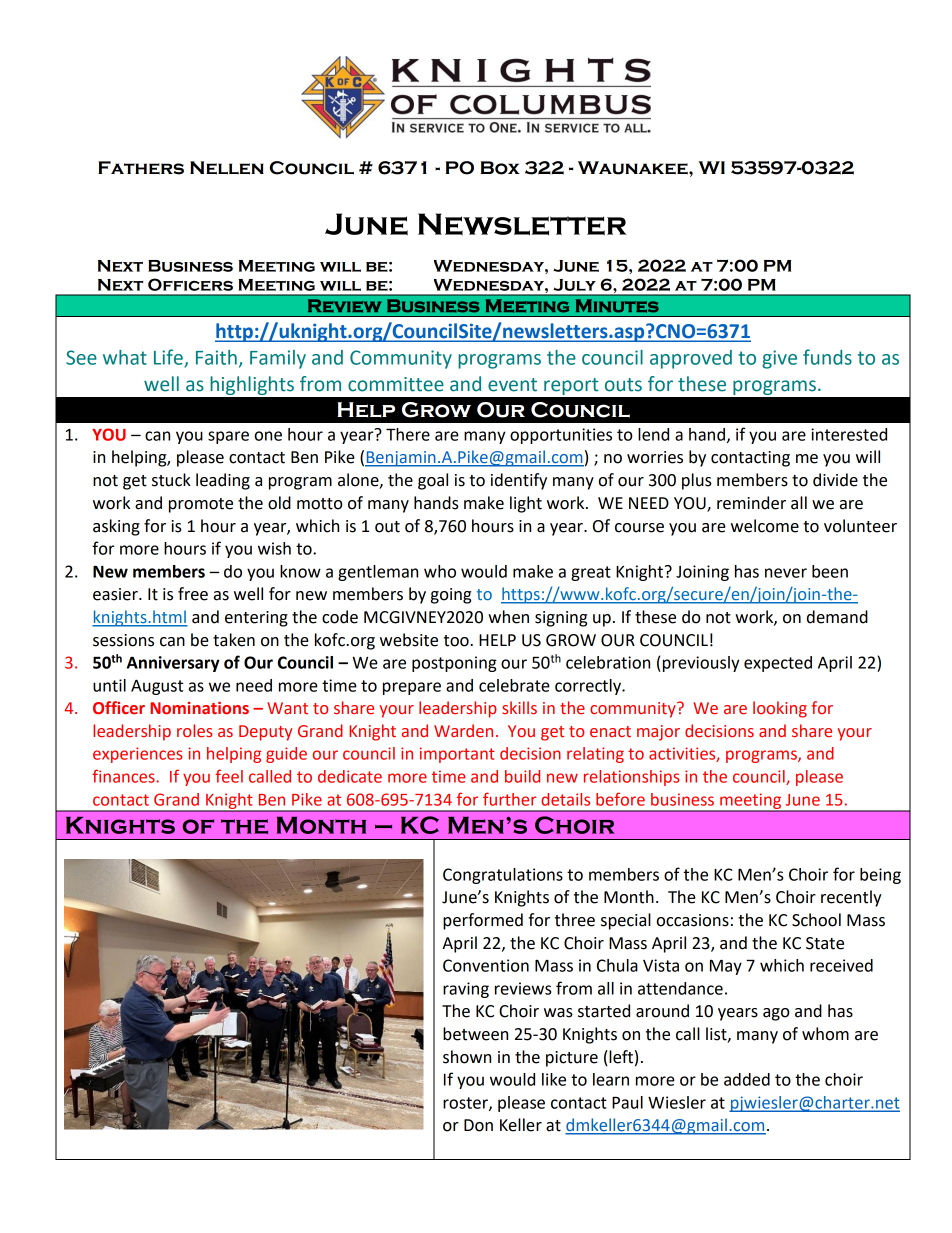 The width and height of the page is (952, 1233). Describe the element at coordinates (466, 1104) in the page. I see `roster` at that location.
